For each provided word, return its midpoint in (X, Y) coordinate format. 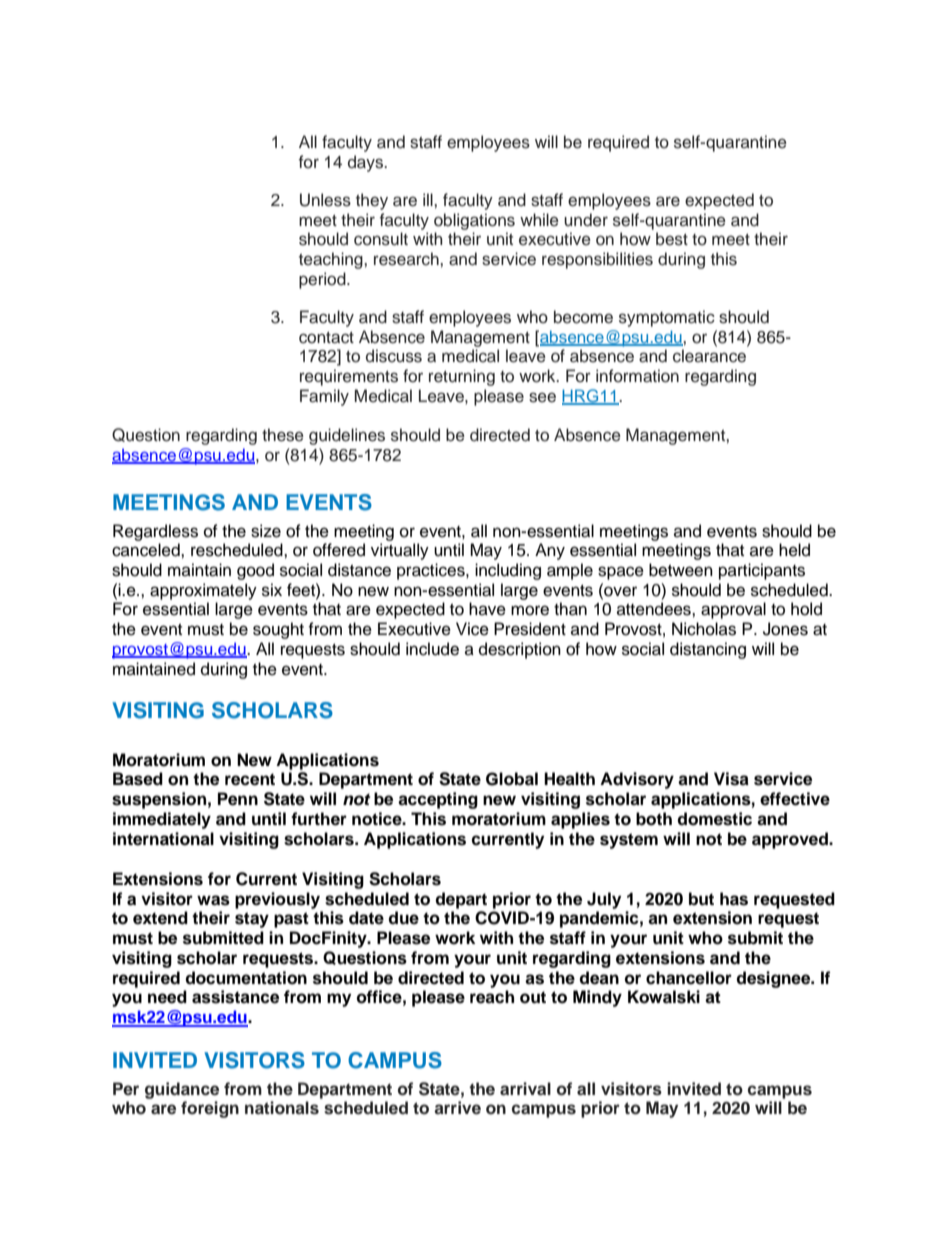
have (487, 609)
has (734, 899)
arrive (457, 1108)
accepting (438, 800)
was (213, 900)
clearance (709, 356)
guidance (182, 1090)
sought (278, 630)
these (283, 435)
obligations (474, 221)
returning (462, 377)
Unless (325, 200)
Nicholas (704, 629)
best (672, 239)
